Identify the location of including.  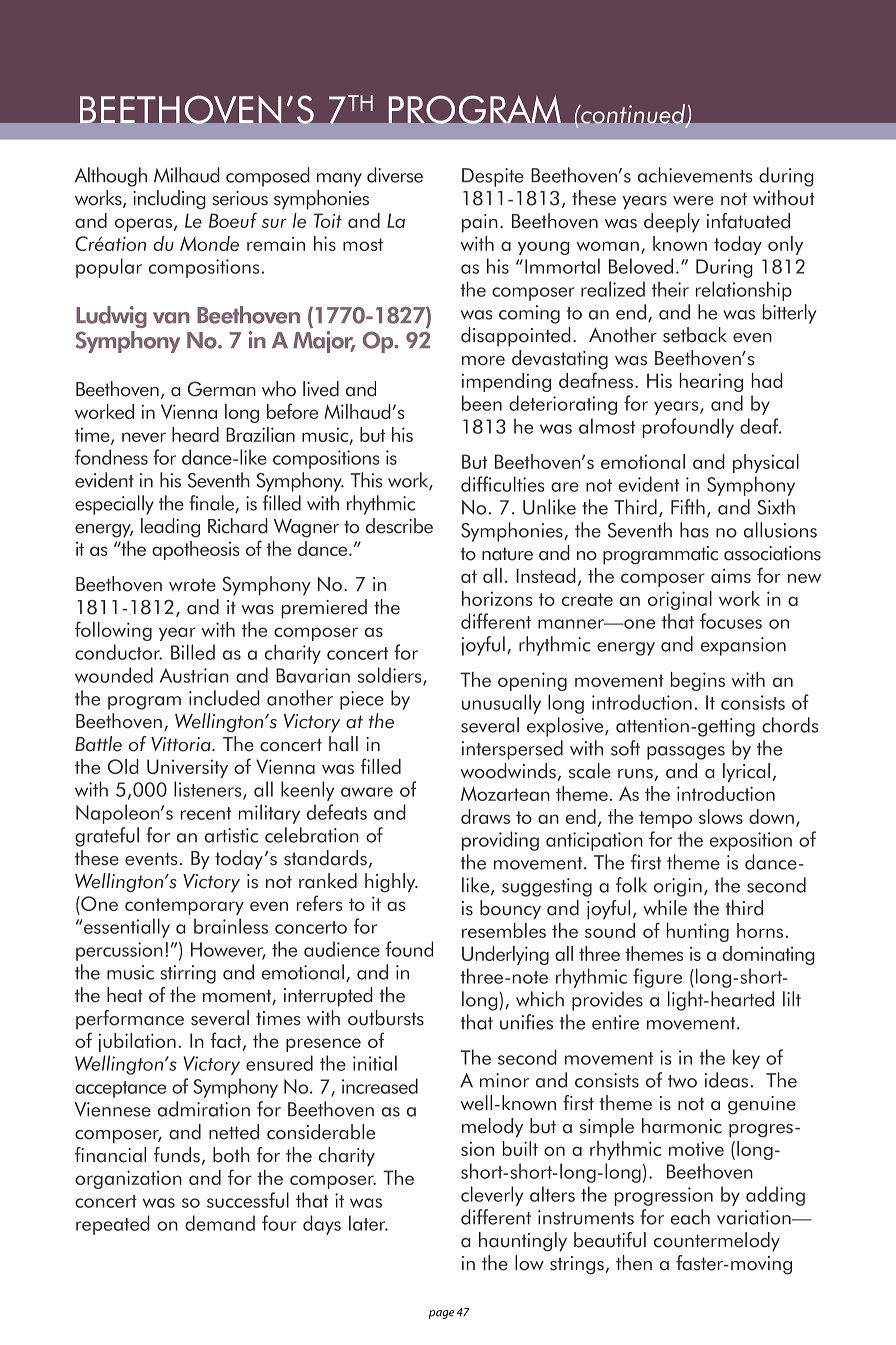
(169, 200).
